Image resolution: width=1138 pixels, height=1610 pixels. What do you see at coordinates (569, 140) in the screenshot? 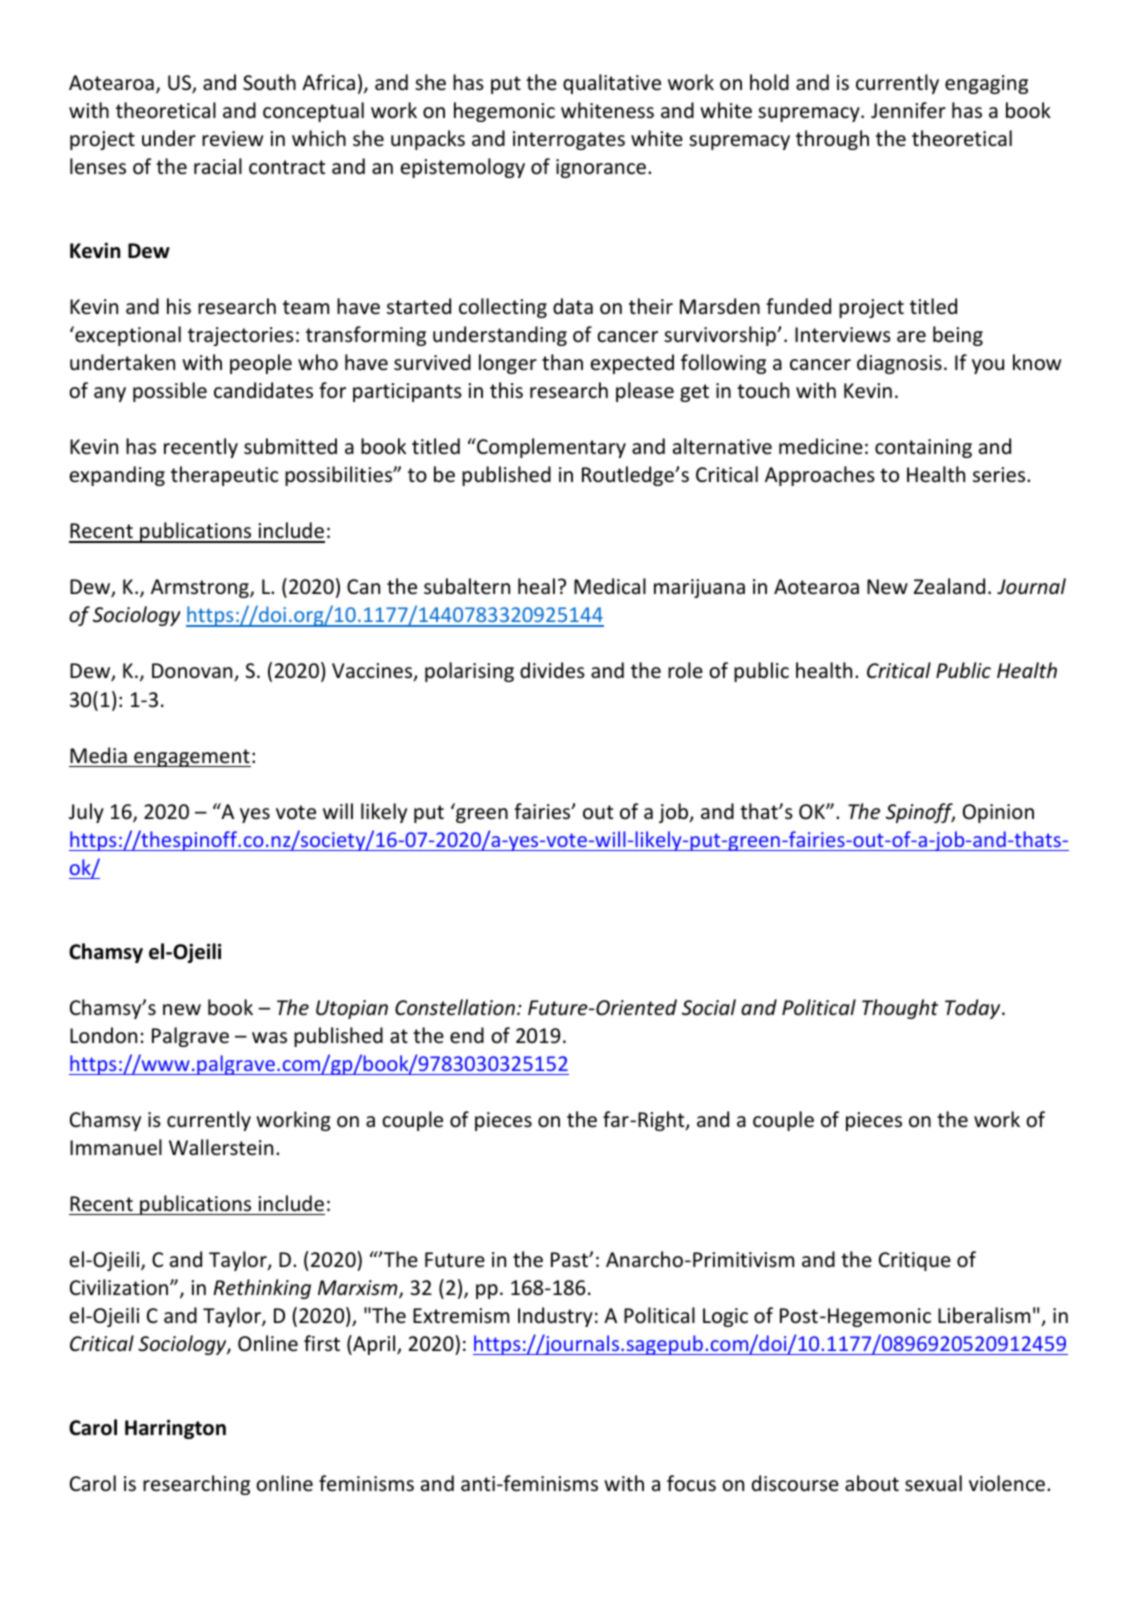
I see `interrogates` at bounding box center [569, 140].
